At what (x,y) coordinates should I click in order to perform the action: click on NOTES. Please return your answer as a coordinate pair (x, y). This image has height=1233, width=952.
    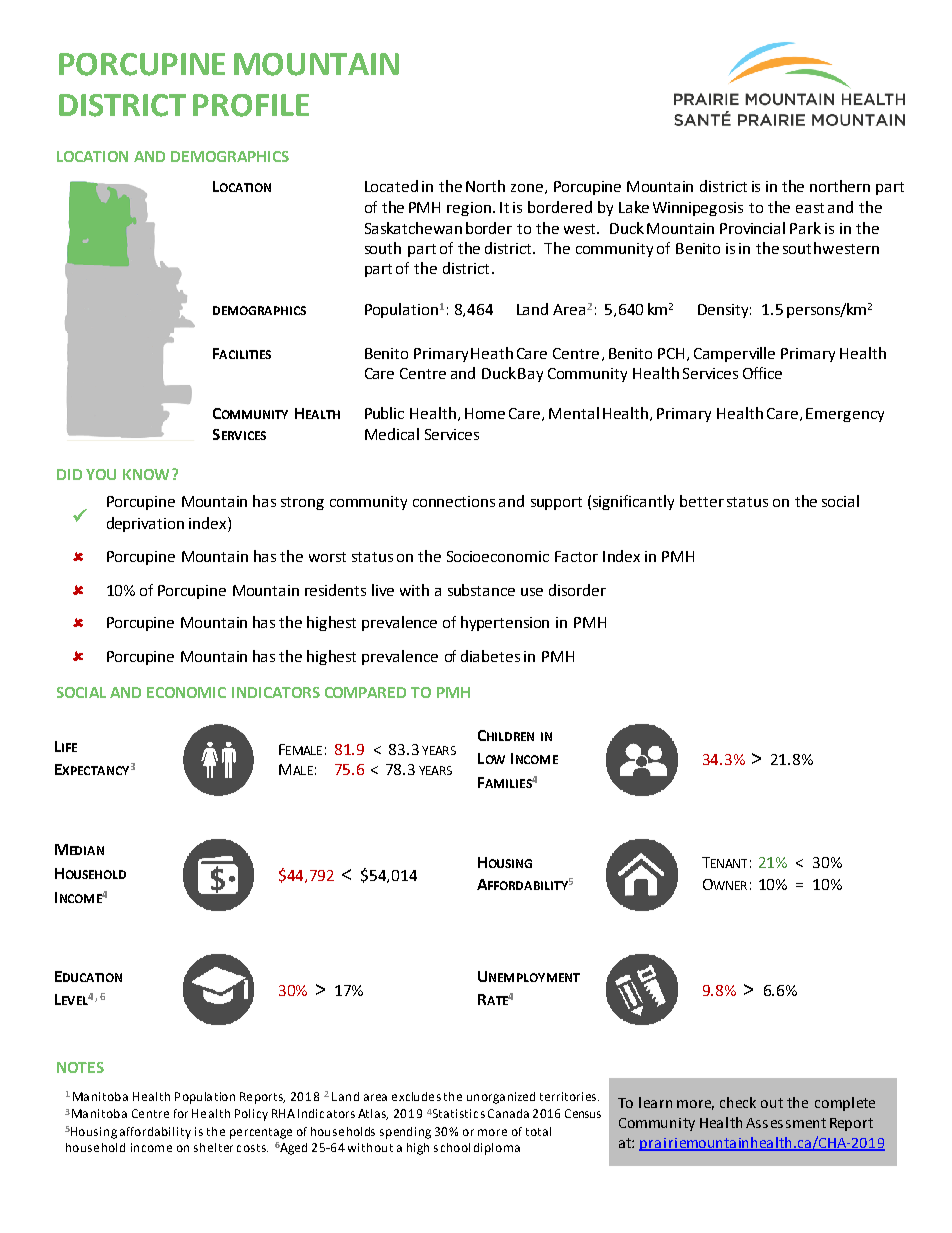
    Looking at the image, I should click on (80, 1067).
